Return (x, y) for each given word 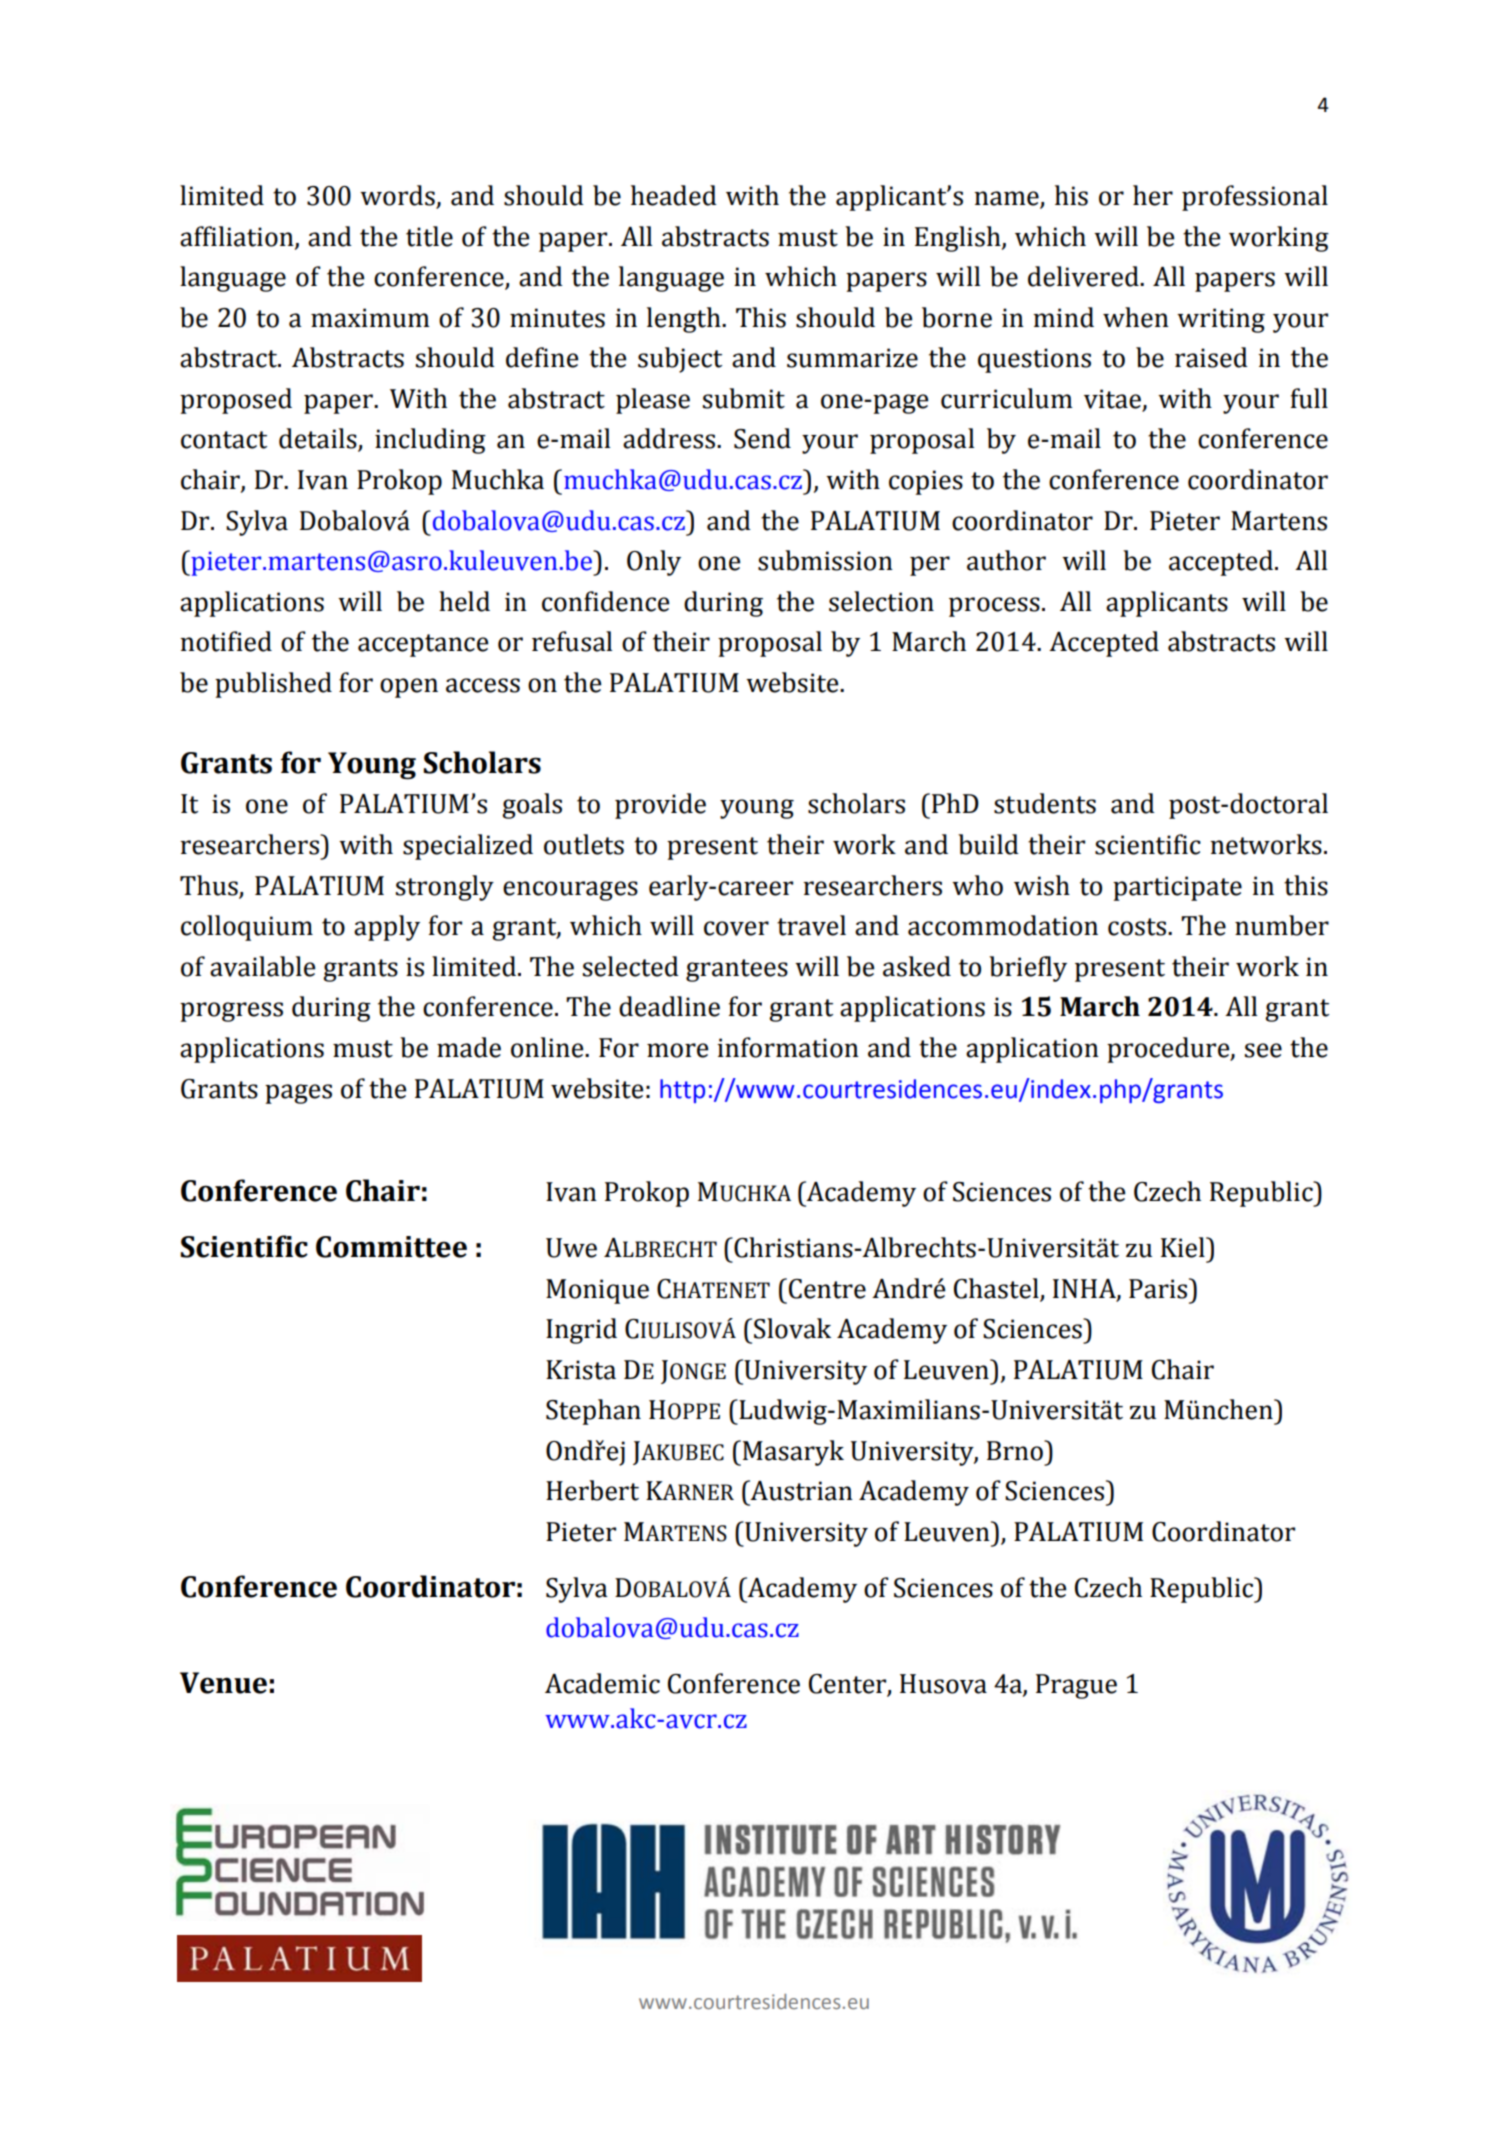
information (788, 1047)
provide (660, 806)
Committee (391, 1247)
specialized (468, 847)
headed (674, 195)
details (319, 439)
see (1263, 1050)
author (1006, 560)
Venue (223, 1683)
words (398, 196)
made (469, 1047)
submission (825, 560)
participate (1177, 888)
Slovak (792, 1328)
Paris (1159, 1288)
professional (1255, 198)
